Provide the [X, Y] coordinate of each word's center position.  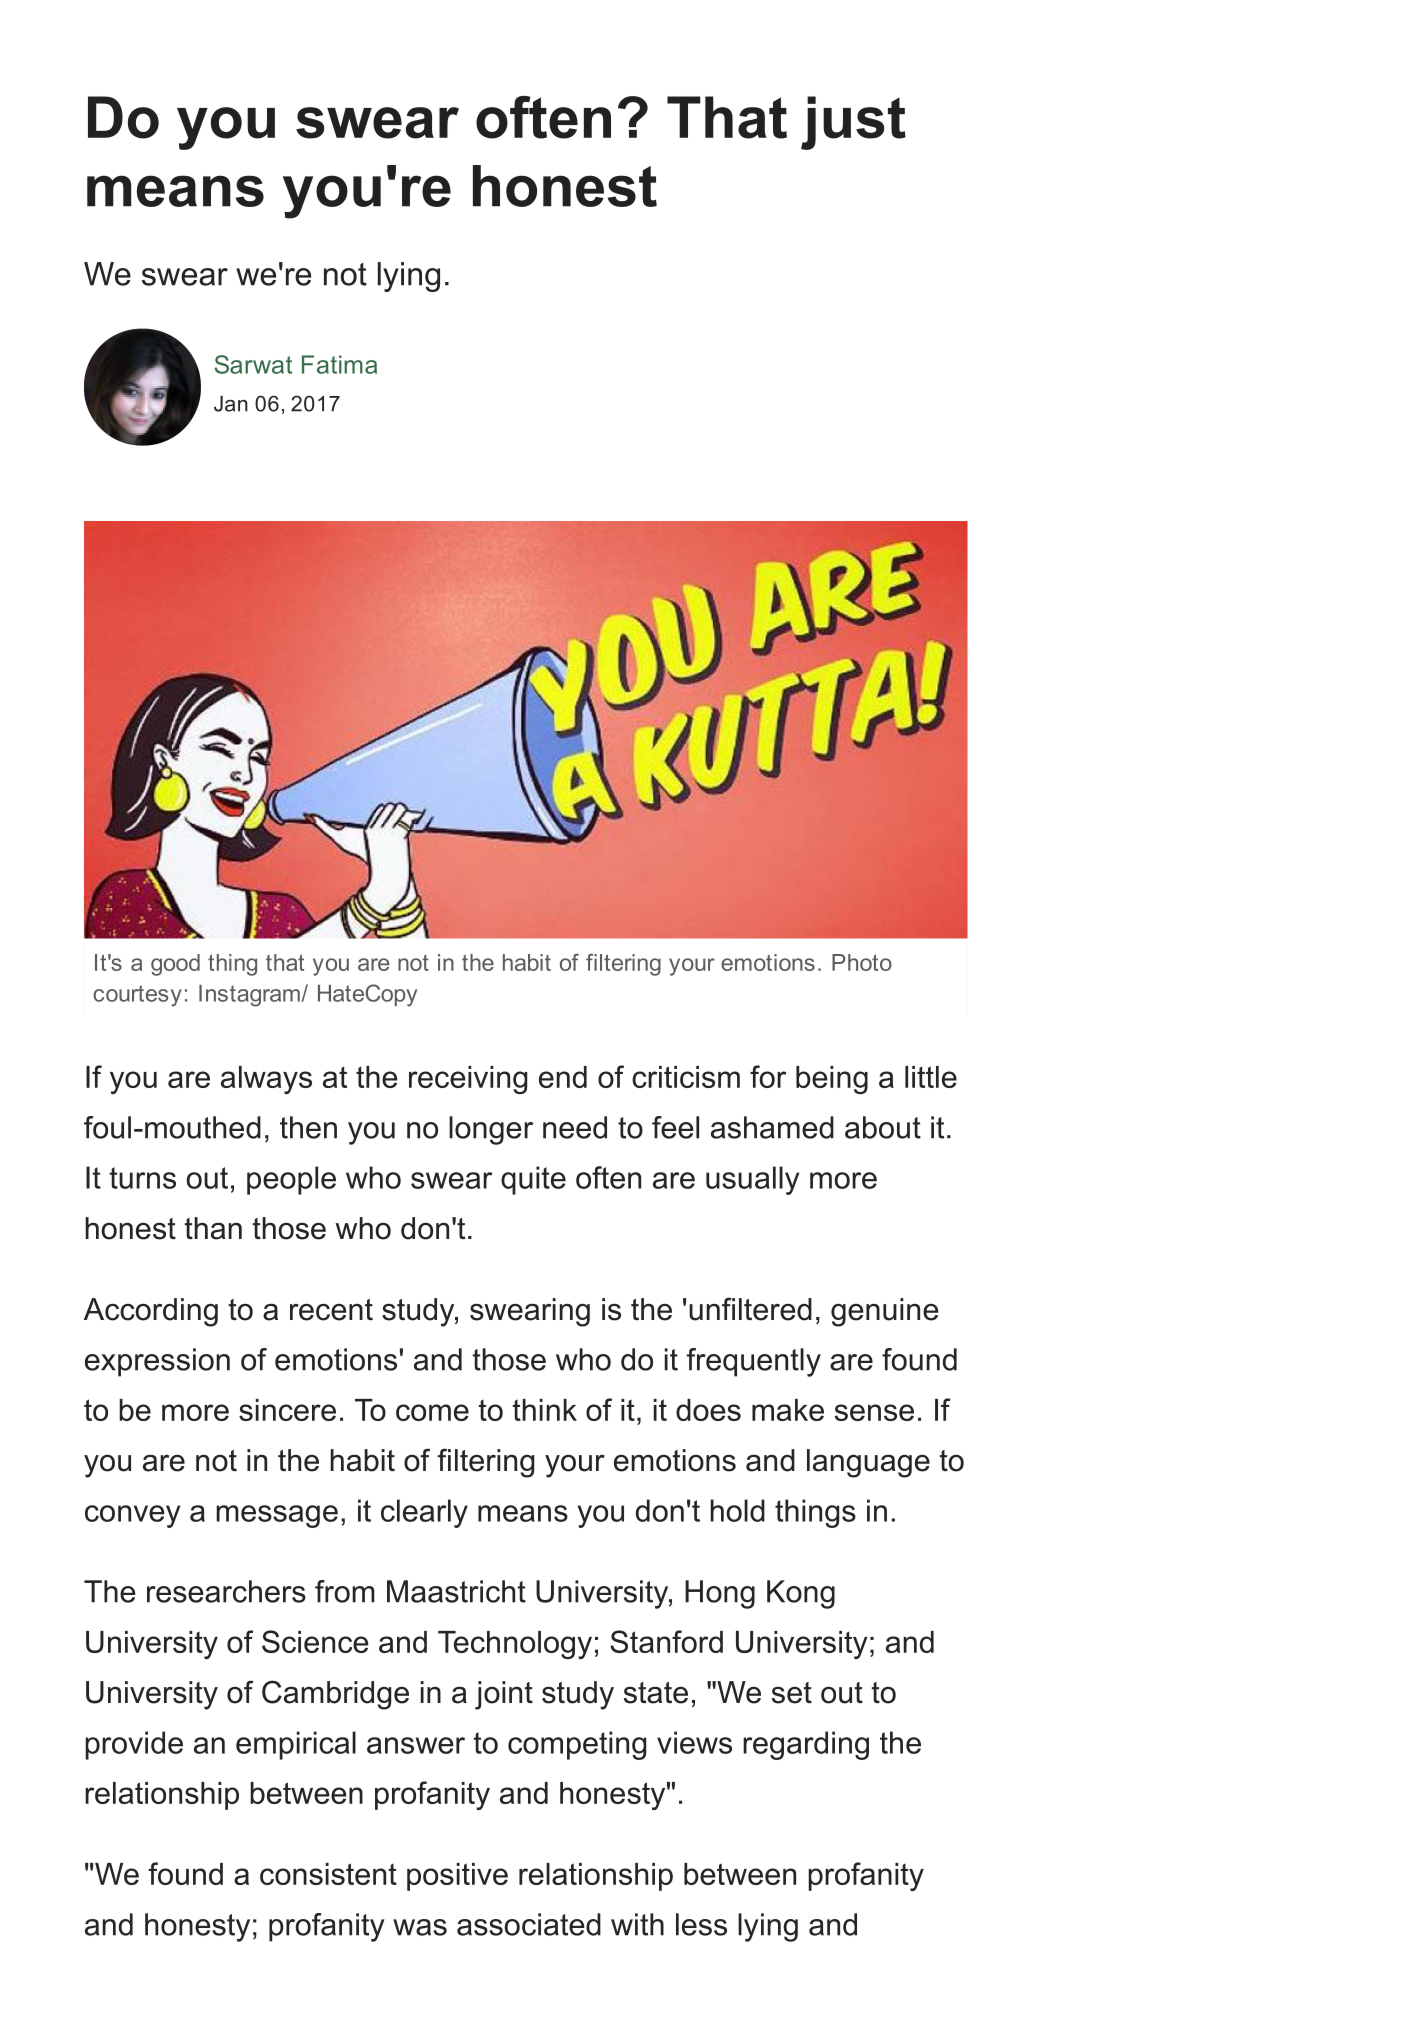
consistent [328, 1874]
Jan [231, 404]
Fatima [339, 364]
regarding [806, 1745]
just [853, 123]
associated [529, 1924]
